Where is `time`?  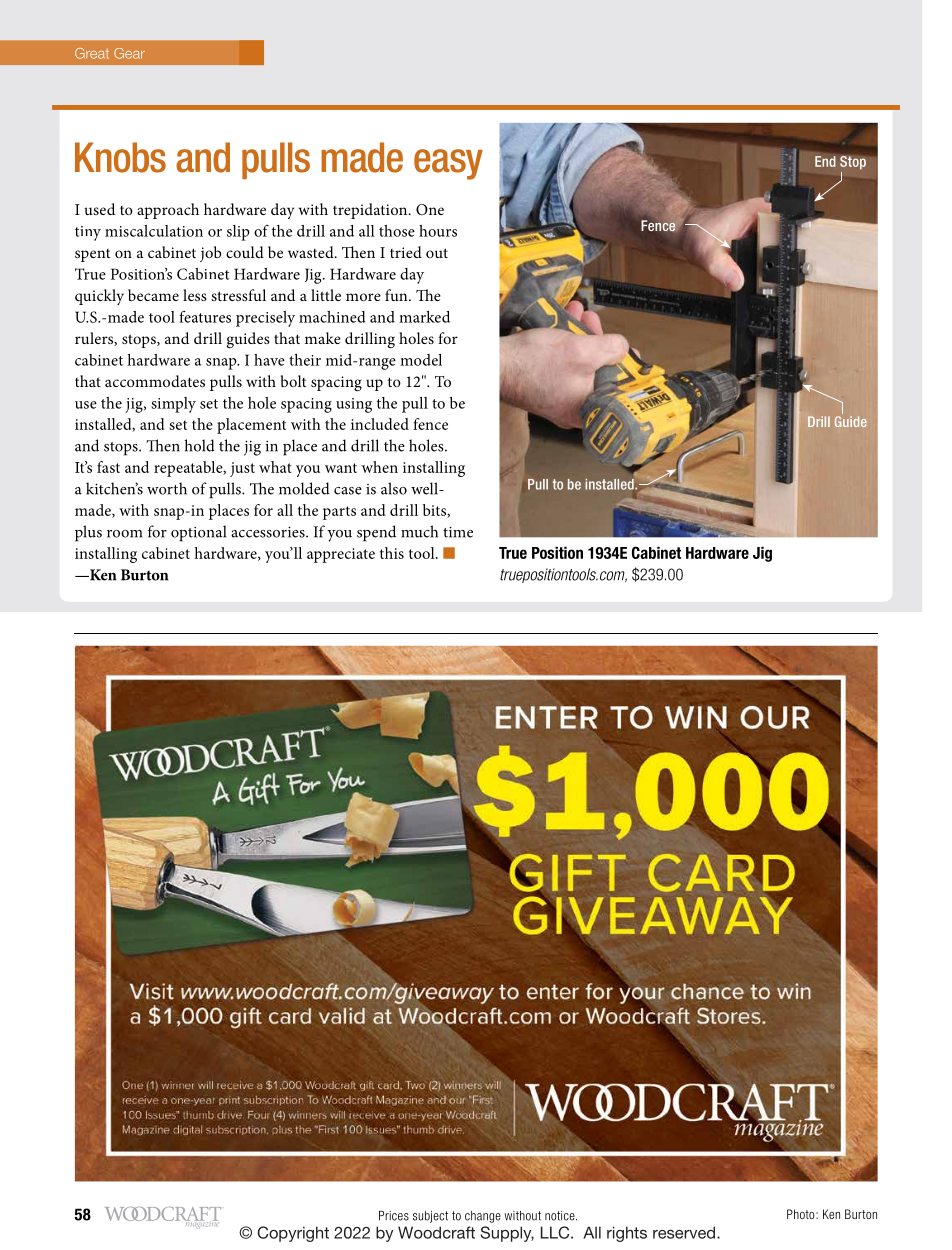
time is located at coordinates (458, 532).
